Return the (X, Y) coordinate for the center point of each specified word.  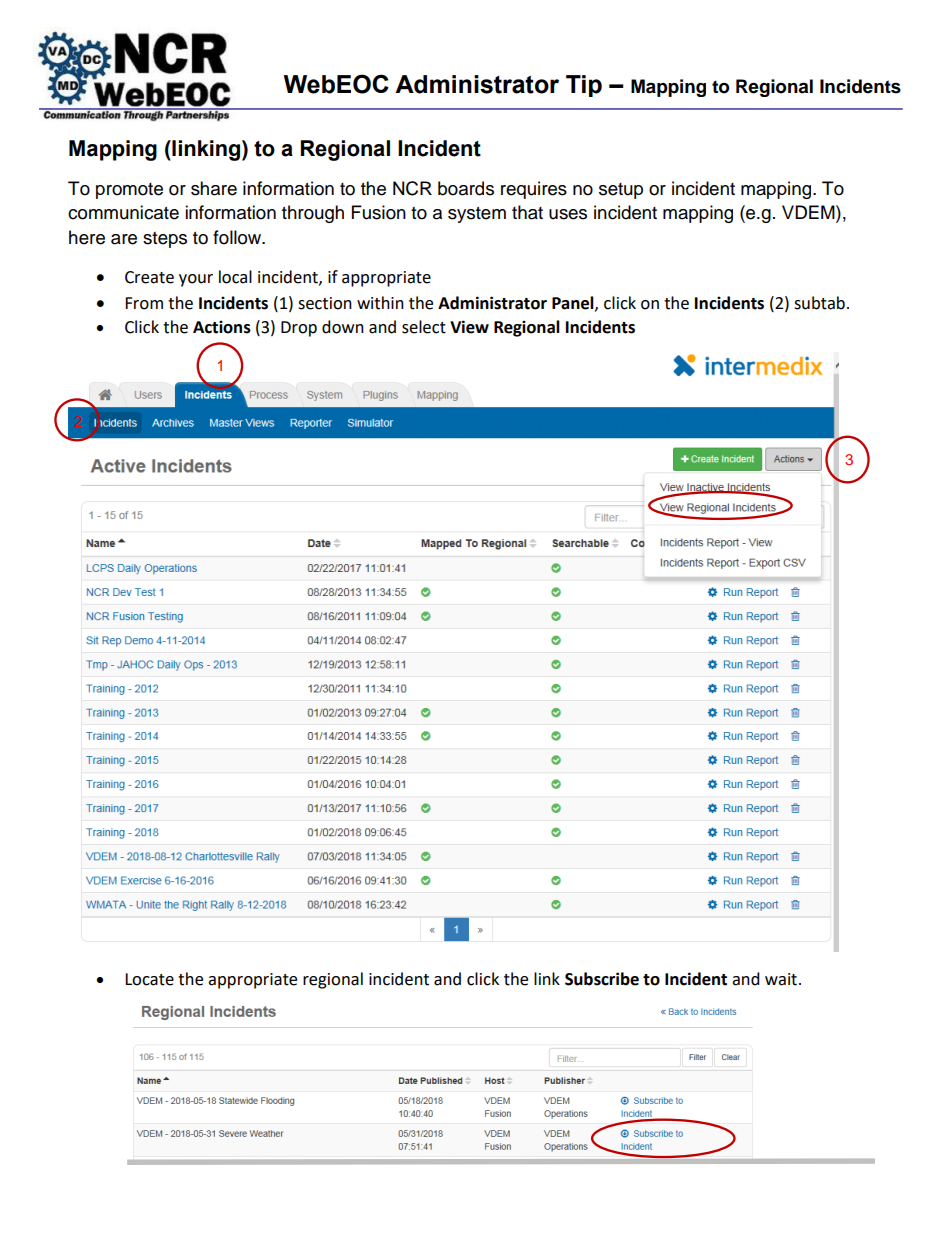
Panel (574, 303)
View (469, 327)
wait (781, 979)
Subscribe (602, 979)
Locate (149, 979)
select (424, 327)
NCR (412, 188)
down (343, 327)
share (214, 188)
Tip (584, 86)
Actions (222, 327)
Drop (299, 329)
